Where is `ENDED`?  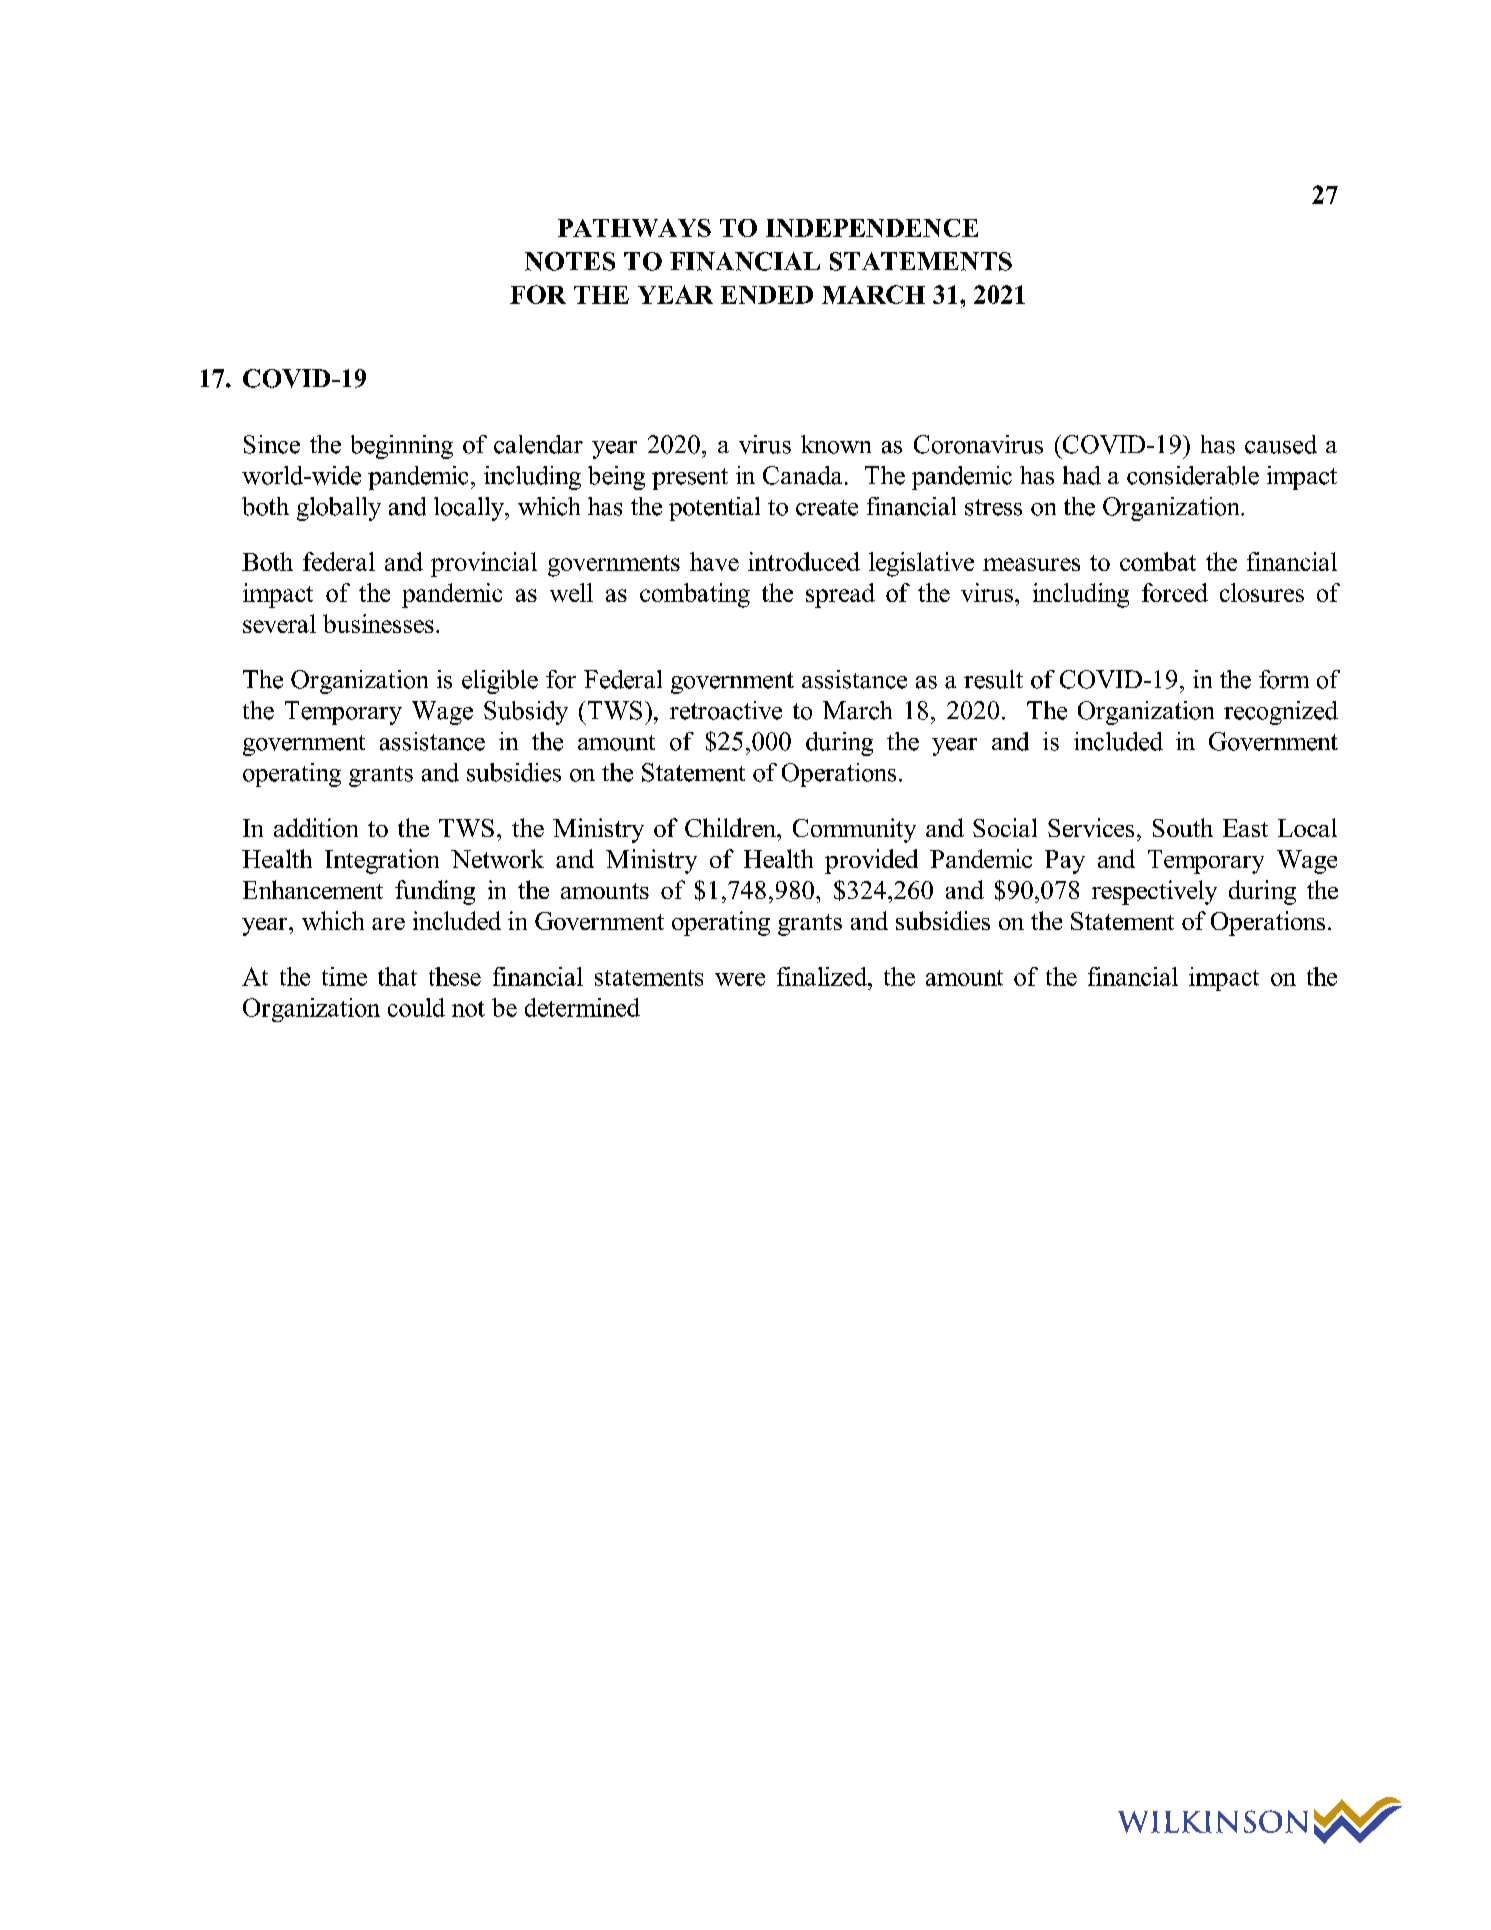 ENDED is located at coordinates (767, 295).
